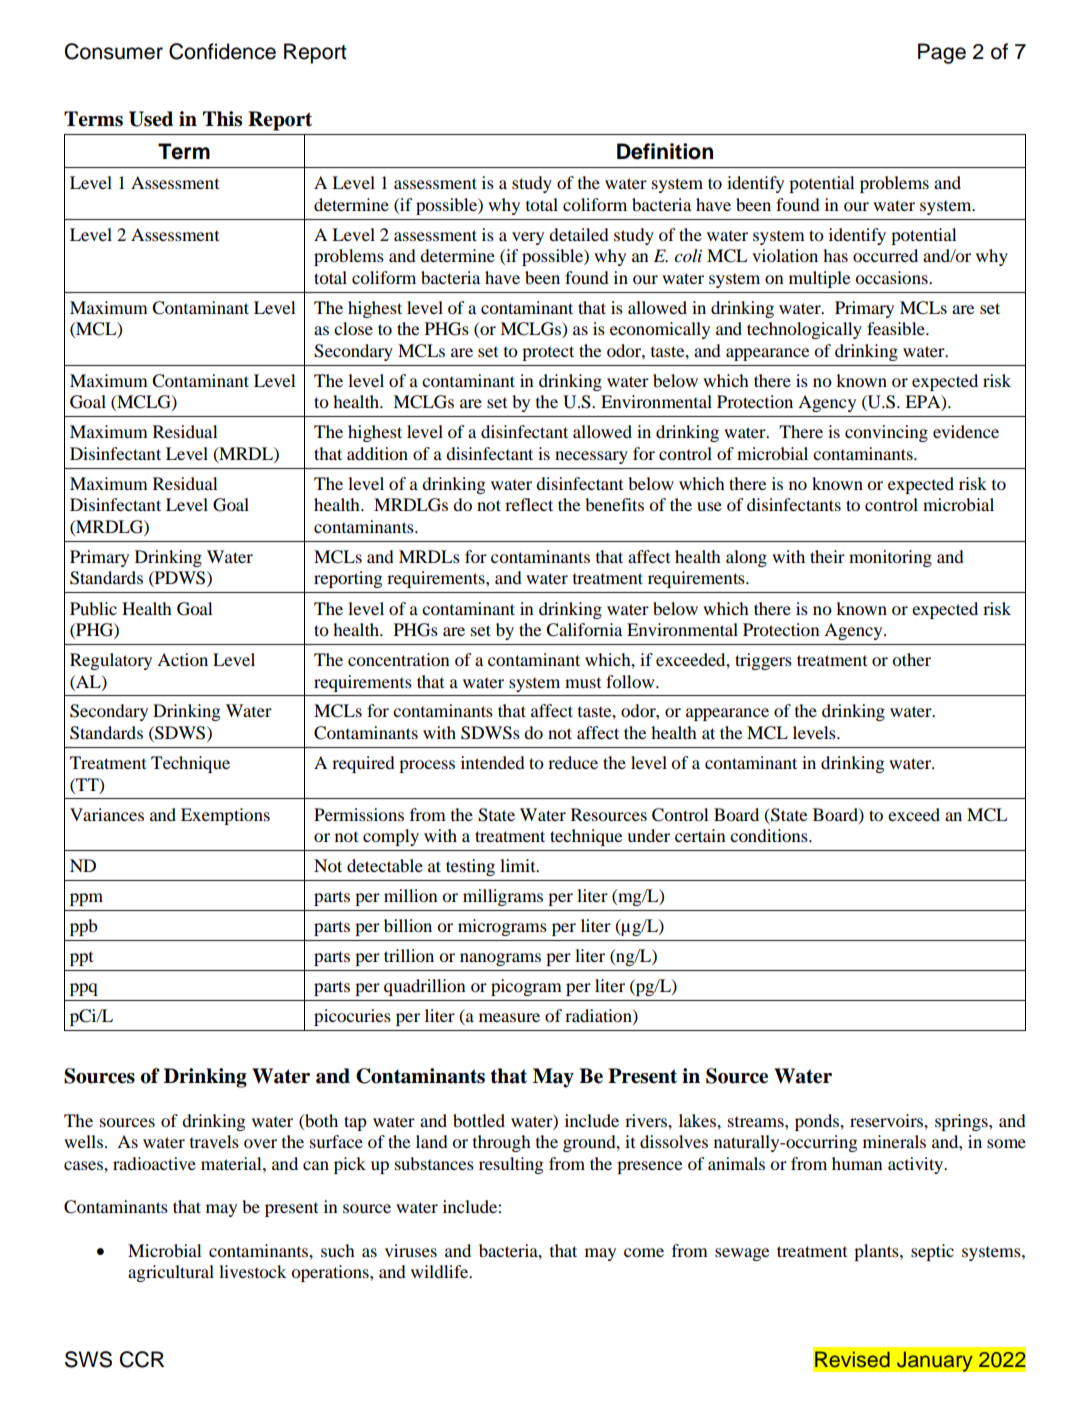  Describe the element at coordinates (441, 1271) in the page. I see `wildlife` at that location.
